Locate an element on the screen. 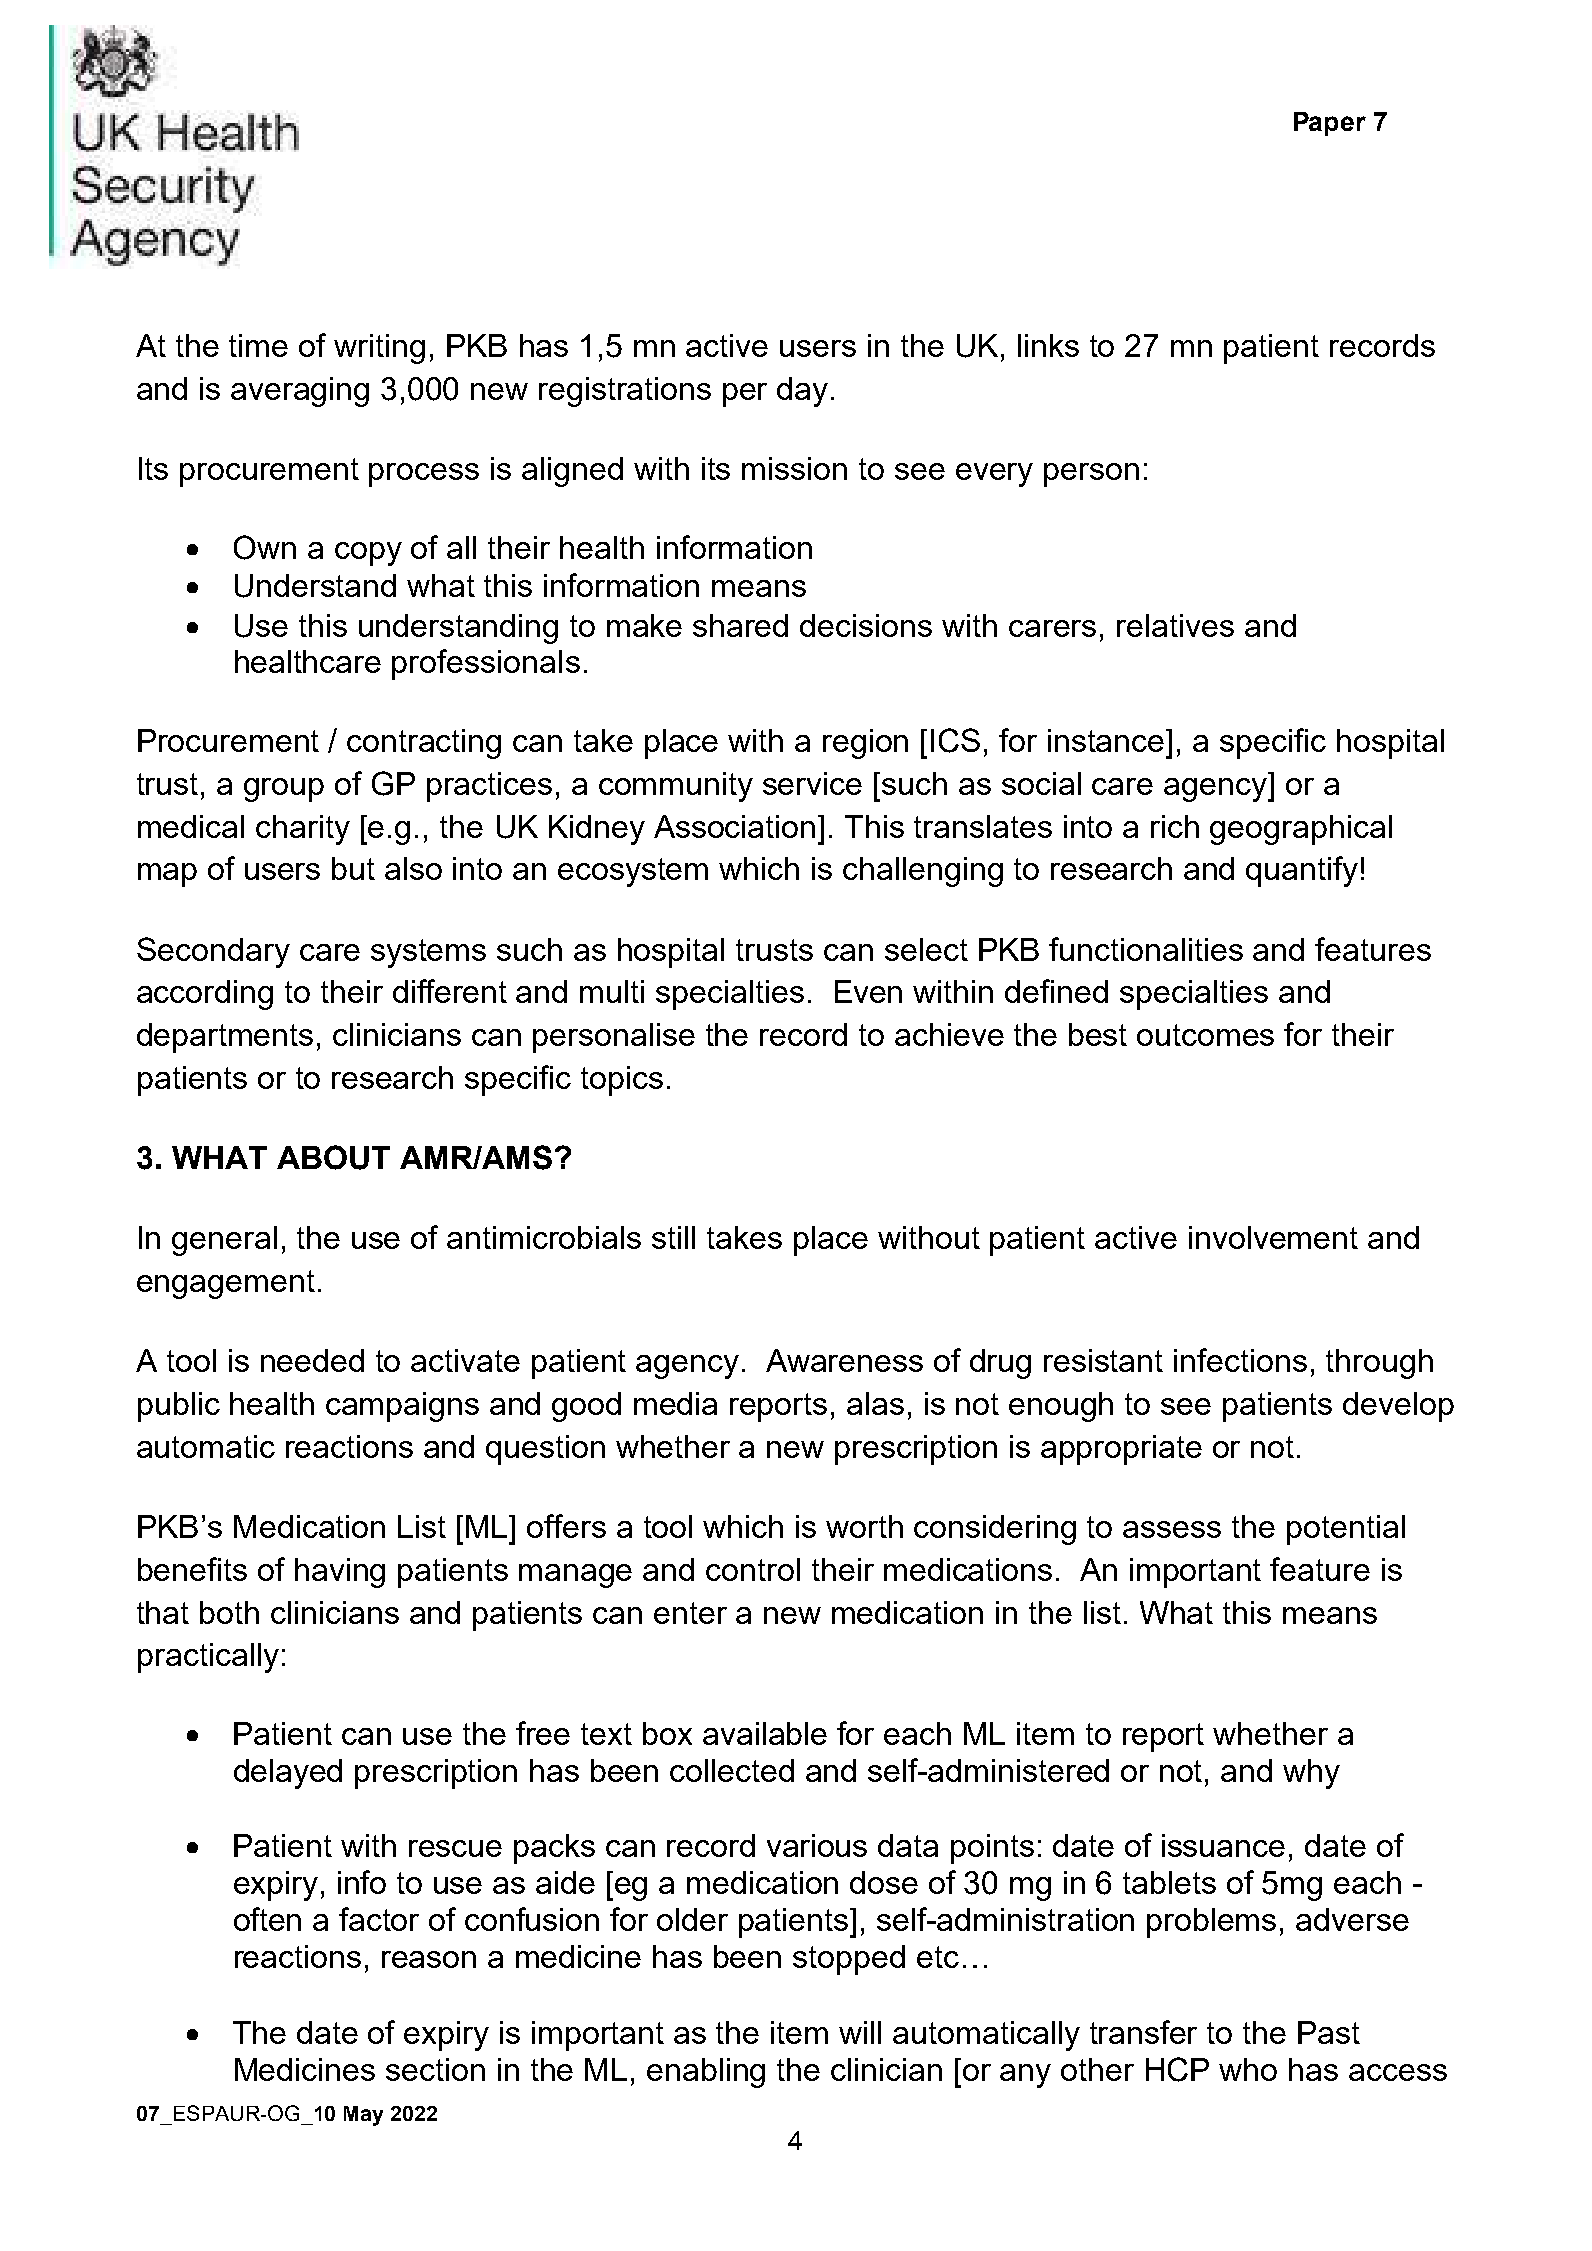 The width and height of the screenshot is (1592, 2251). May is located at coordinates (363, 2116).
